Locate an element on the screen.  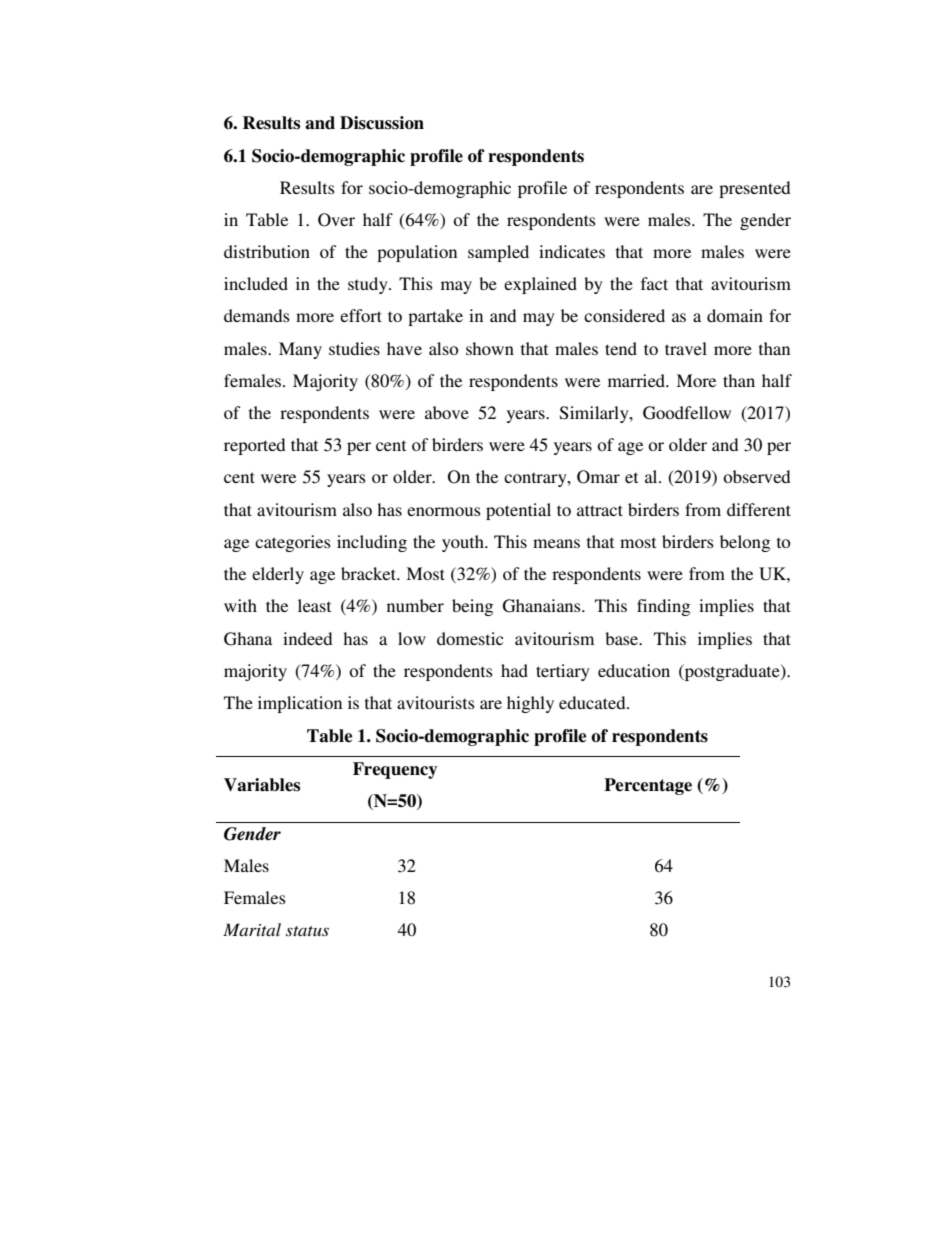
above is located at coordinates (447, 412).
